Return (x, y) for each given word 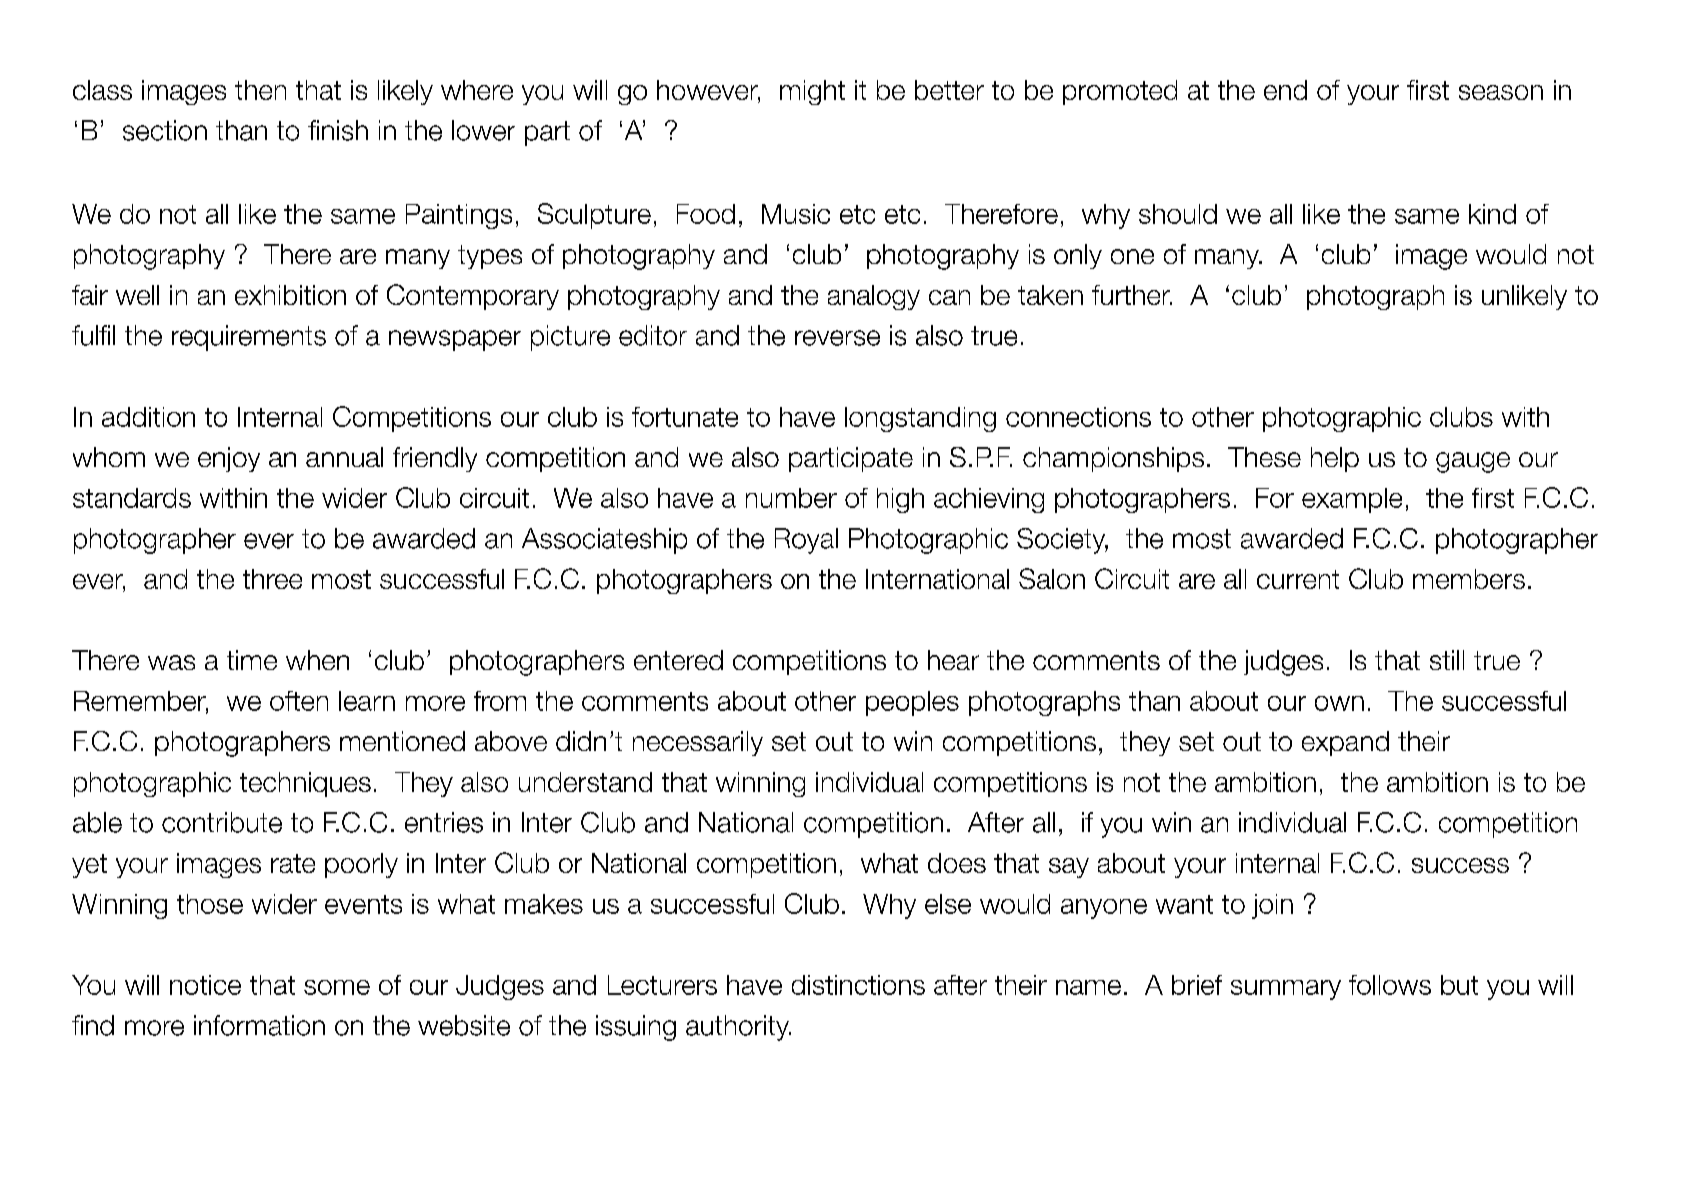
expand (1345, 743)
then (260, 90)
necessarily (698, 743)
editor (653, 335)
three (272, 579)
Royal (806, 541)
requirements (249, 338)
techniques (305, 784)
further (1132, 295)
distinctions (858, 985)
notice (205, 985)
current (1298, 579)
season (1501, 92)
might (812, 92)
